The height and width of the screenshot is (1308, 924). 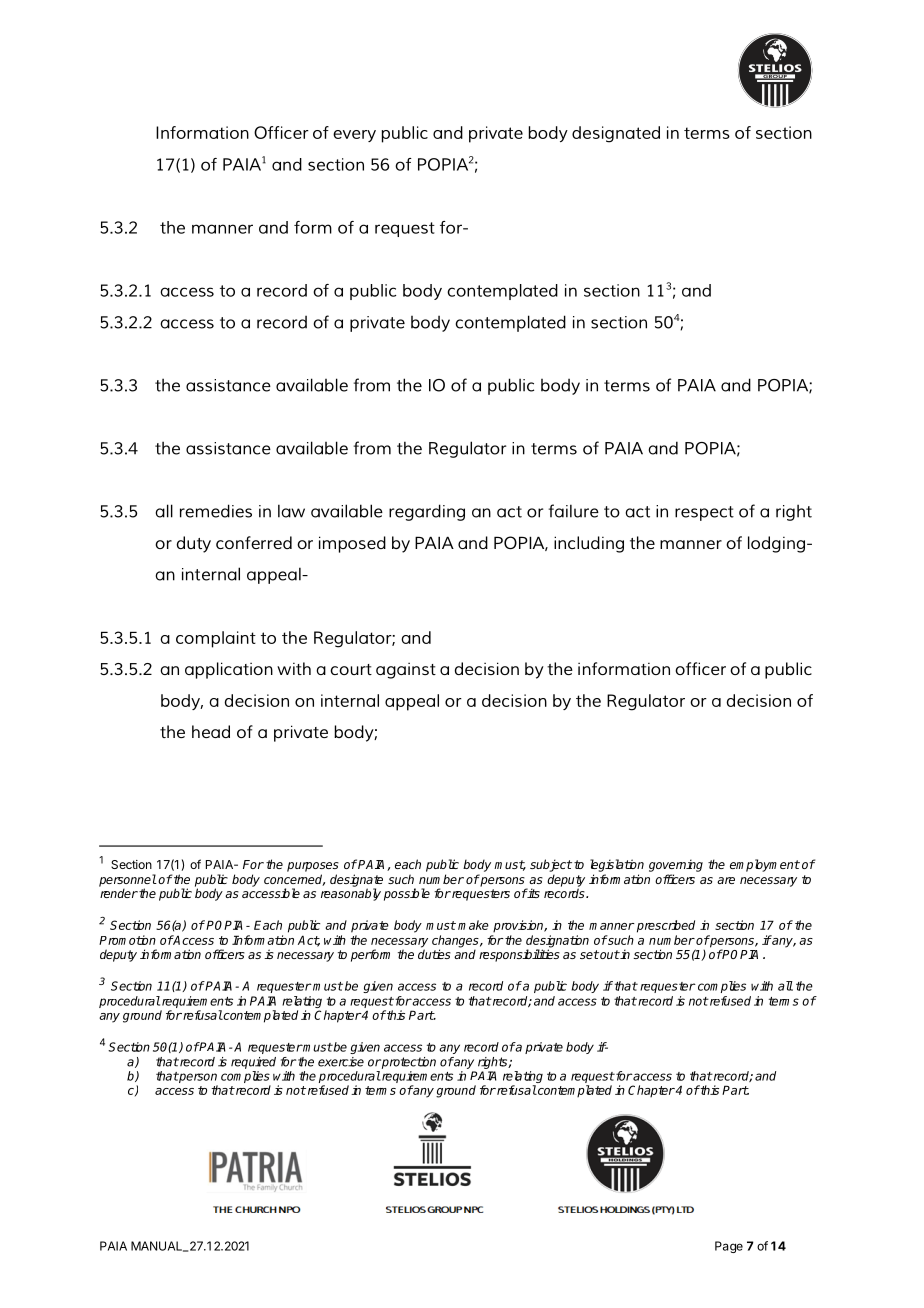 I want to click on respect, so click(x=704, y=513).
